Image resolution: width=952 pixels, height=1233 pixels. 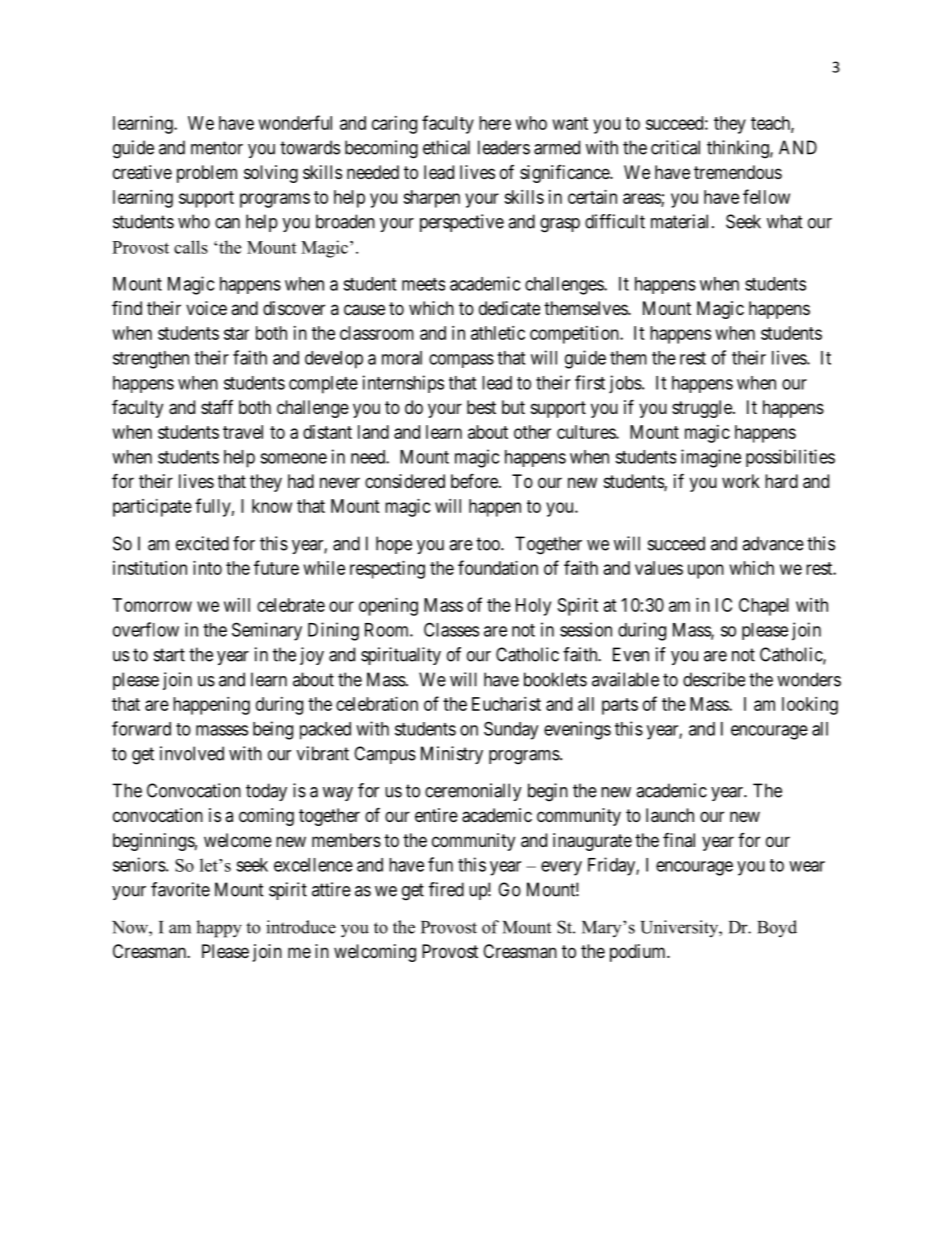 What do you see at coordinates (217, 148) in the screenshot?
I see `mentor` at bounding box center [217, 148].
